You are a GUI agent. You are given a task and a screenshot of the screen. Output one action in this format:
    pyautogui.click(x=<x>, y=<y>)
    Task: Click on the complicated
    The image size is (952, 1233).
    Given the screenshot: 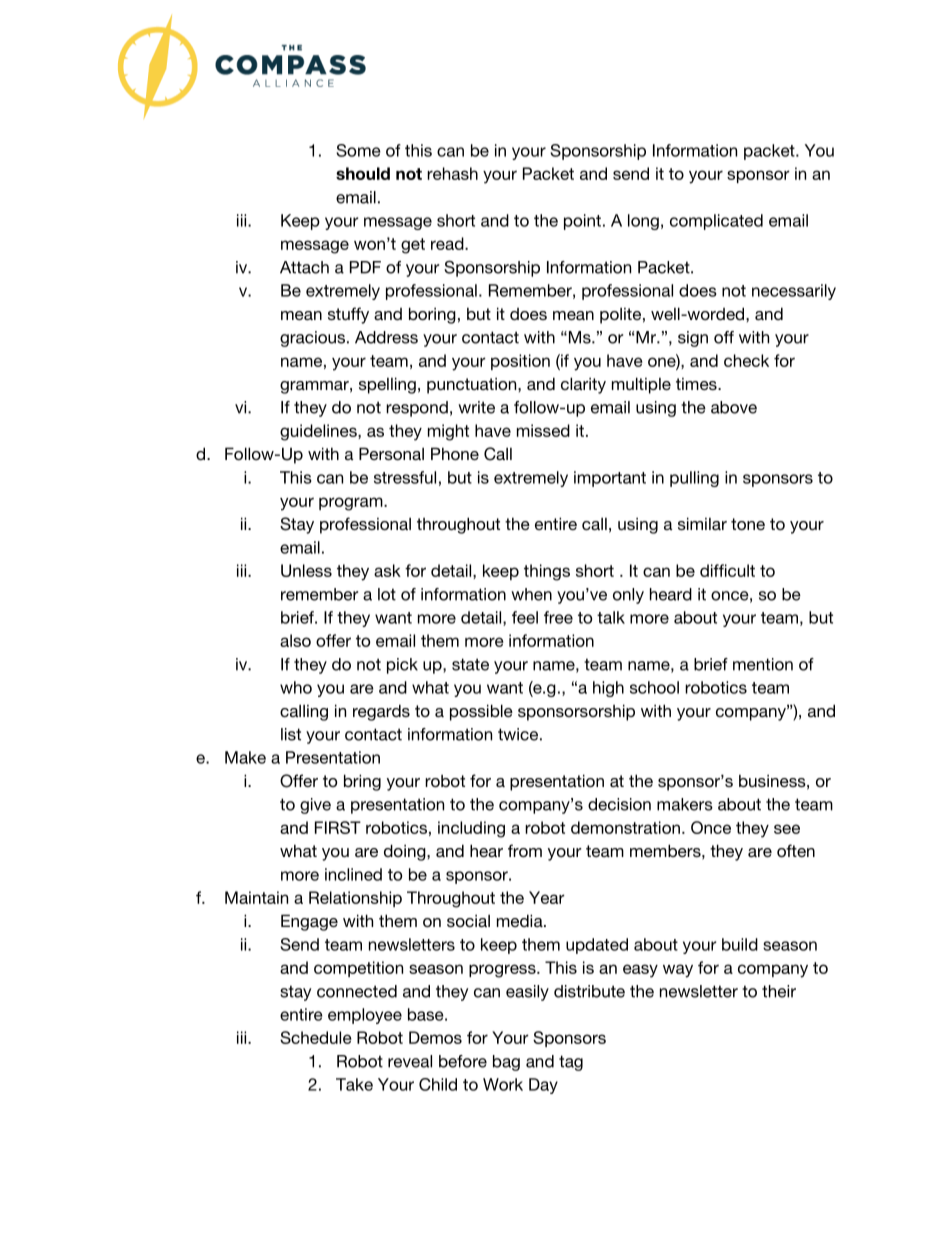 What is the action you would take?
    pyautogui.click(x=716, y=222)
